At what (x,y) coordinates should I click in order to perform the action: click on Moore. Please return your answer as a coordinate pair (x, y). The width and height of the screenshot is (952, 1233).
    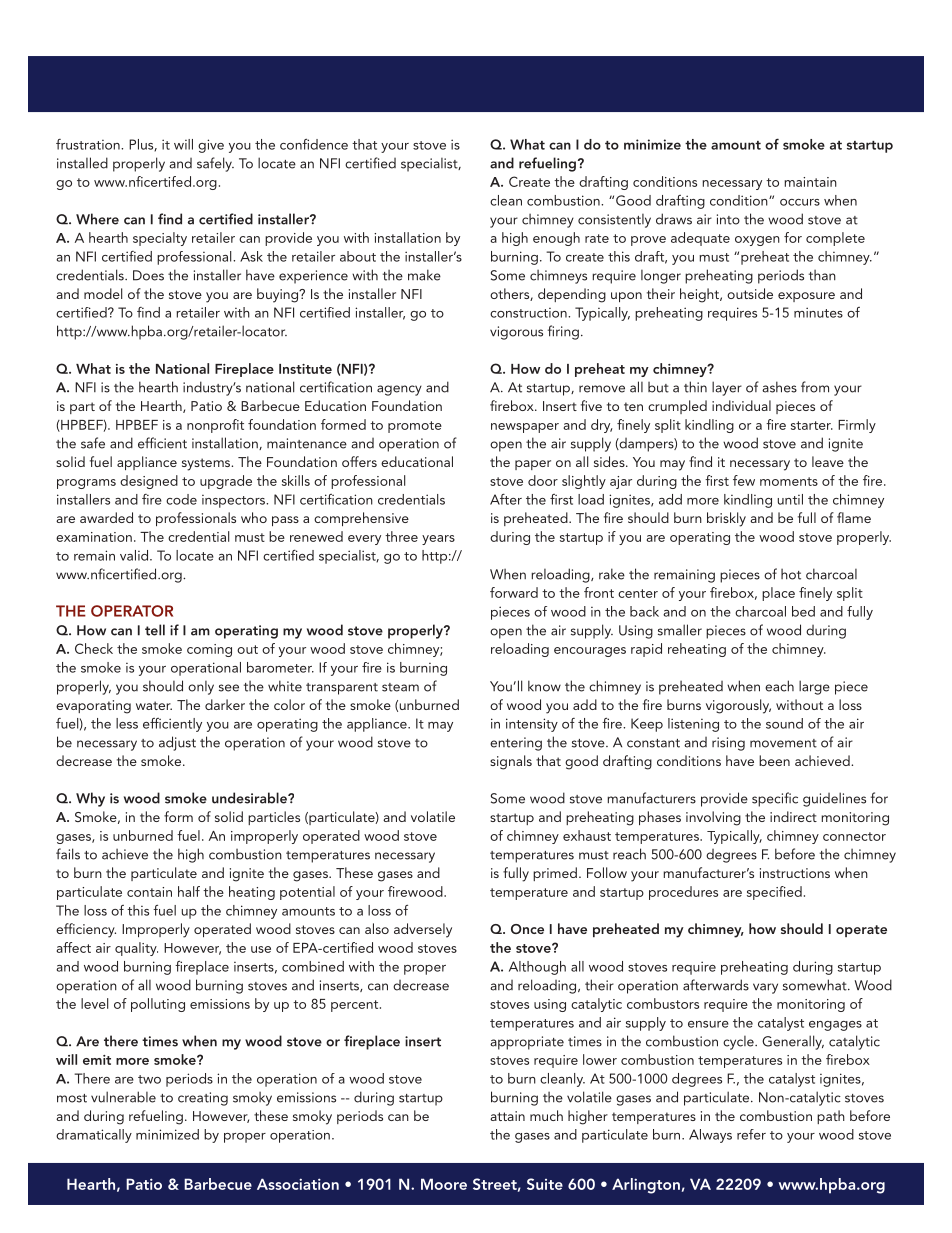
    Looking at the image, I should click on (444, 1184).
